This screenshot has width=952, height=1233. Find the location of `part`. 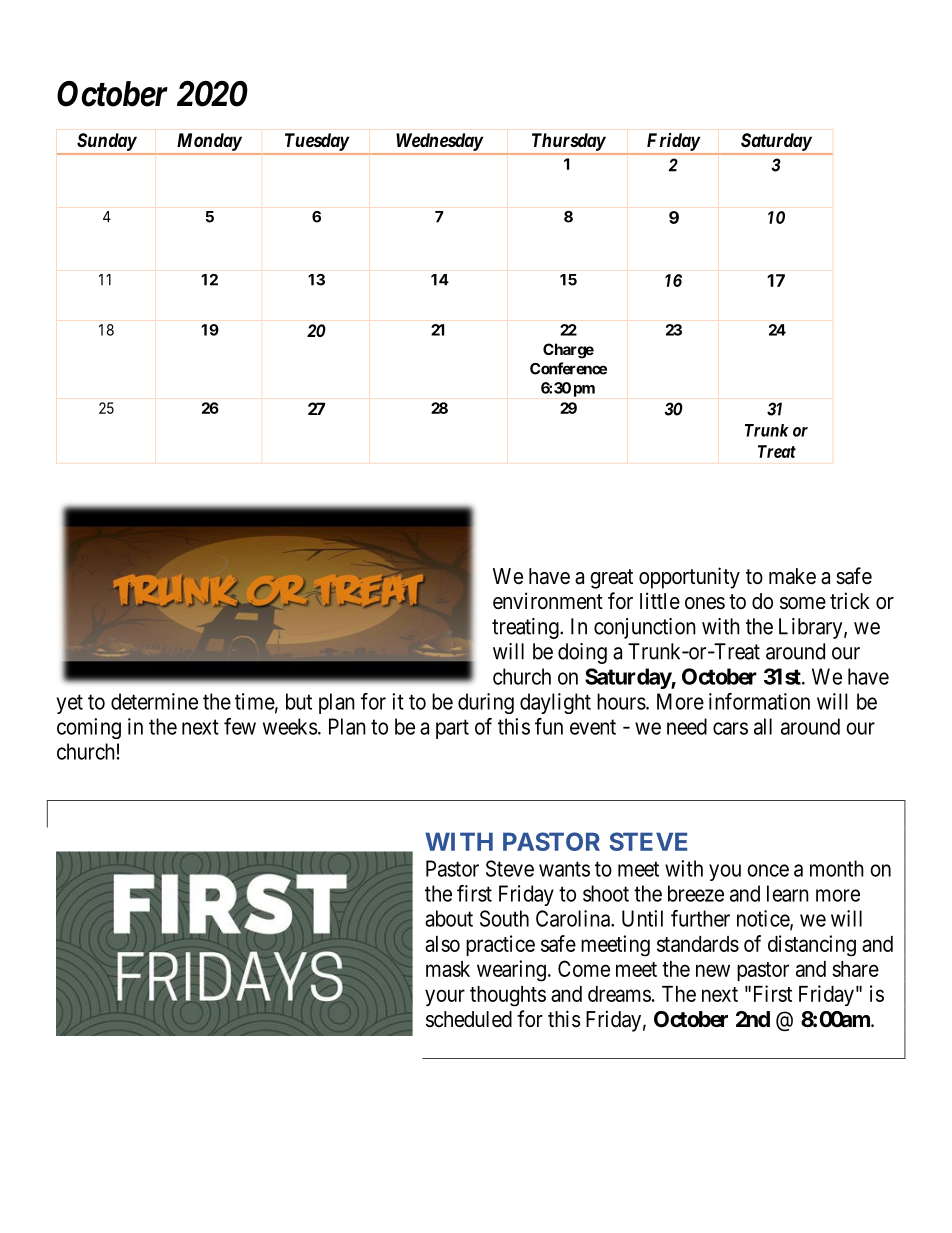

part is located at coordinates (452, 729).
